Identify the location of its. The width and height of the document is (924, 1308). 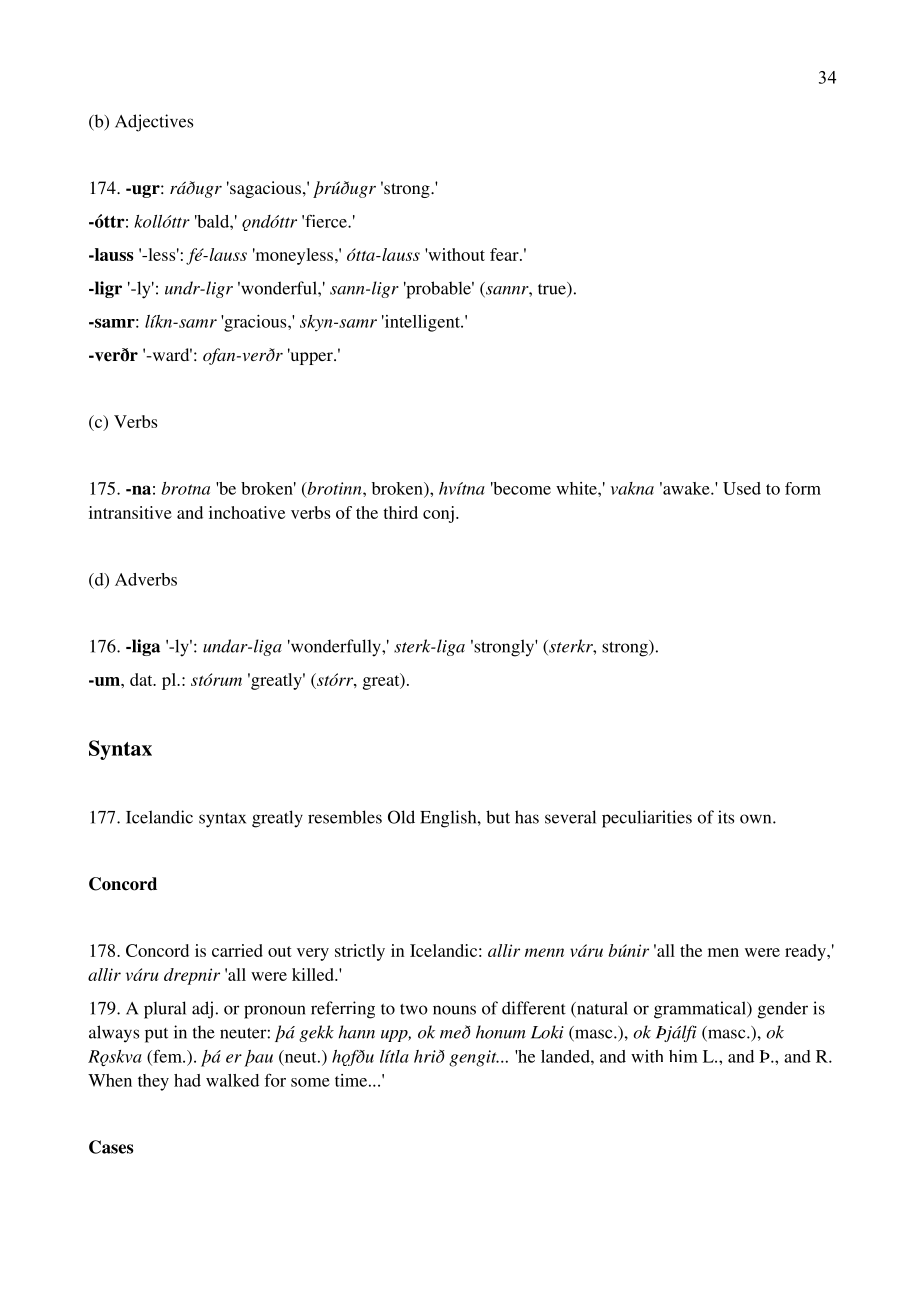
(726, 817).
